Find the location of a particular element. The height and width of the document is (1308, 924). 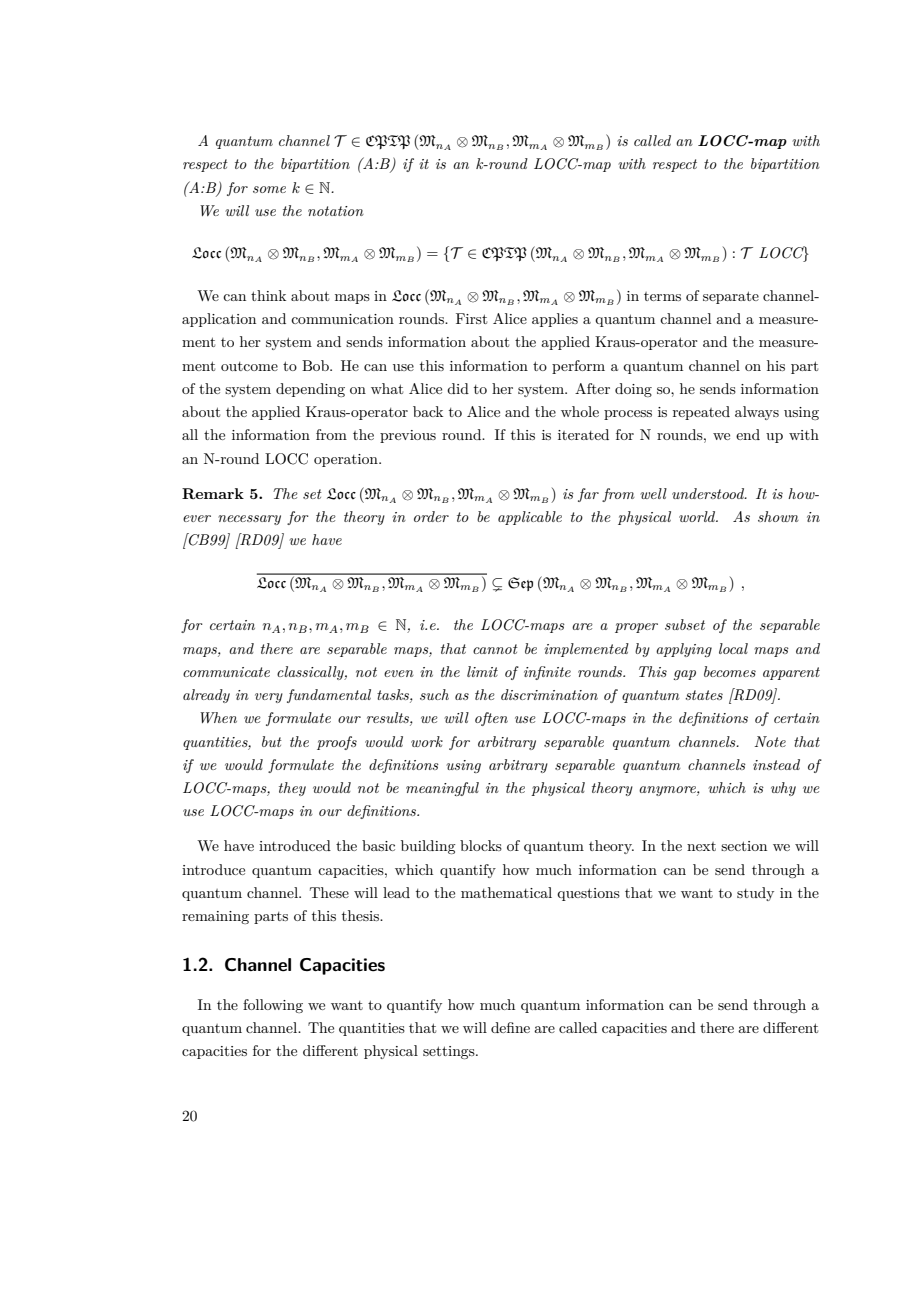

communicate is located at coordinates (226, 672).
